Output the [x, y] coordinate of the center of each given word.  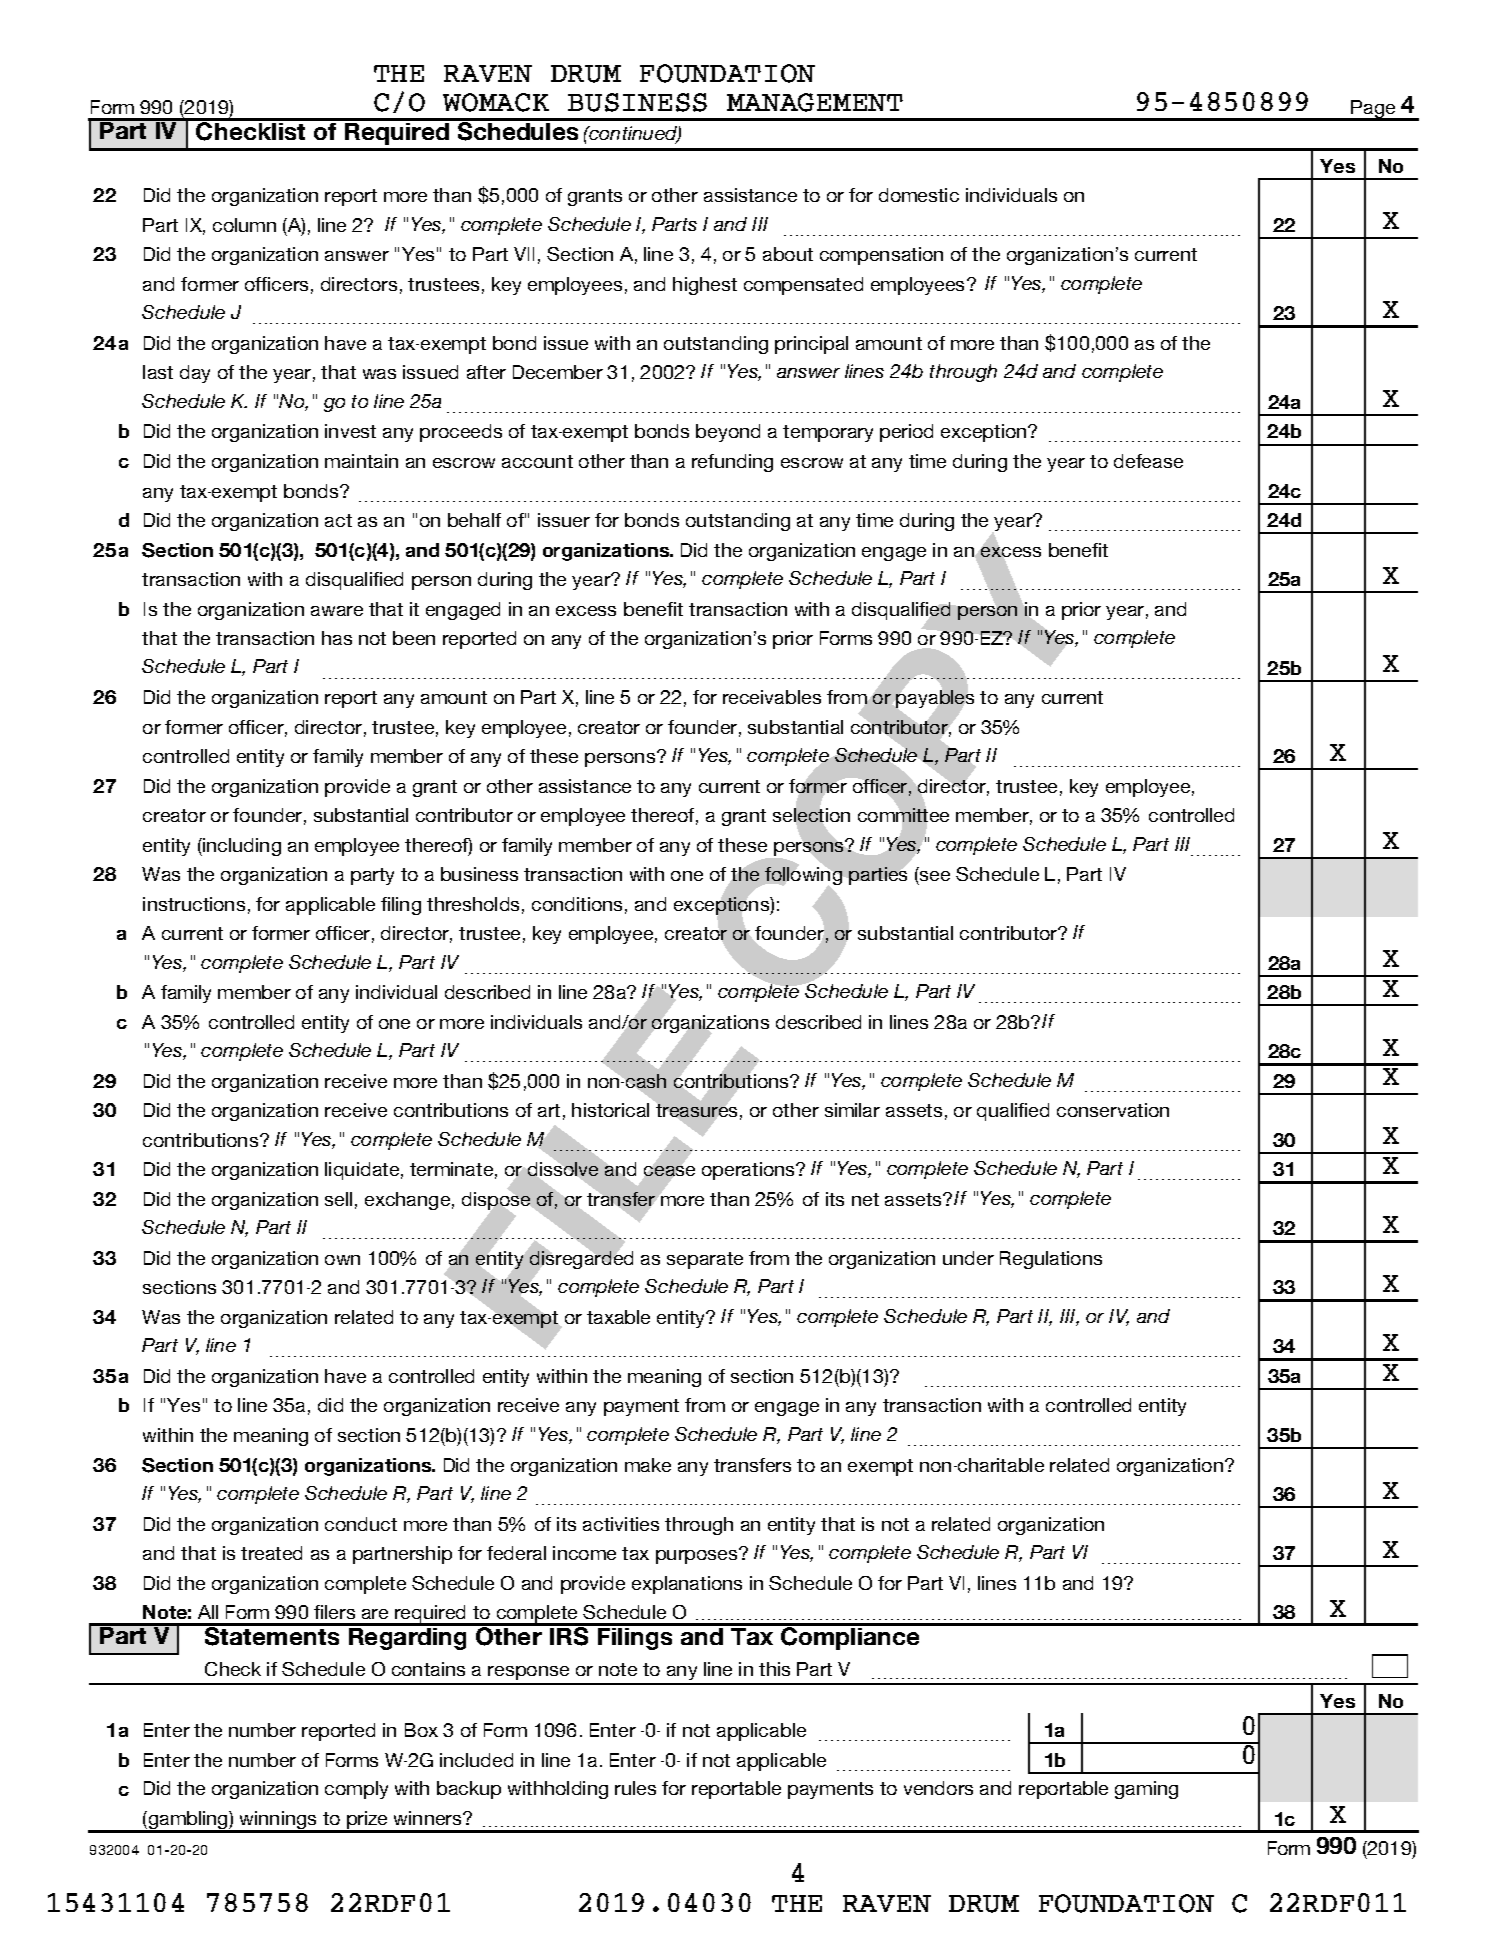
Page [1373, 110]
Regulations [1051, 1260]
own [342, 1260]
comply [356, 1790]
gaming [1146, 1790]
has [337, 638]
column [244, 225]
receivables [772, 697]
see [935, 876]
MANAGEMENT [815, 102]
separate [705, 1260]
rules [635, 1788]
